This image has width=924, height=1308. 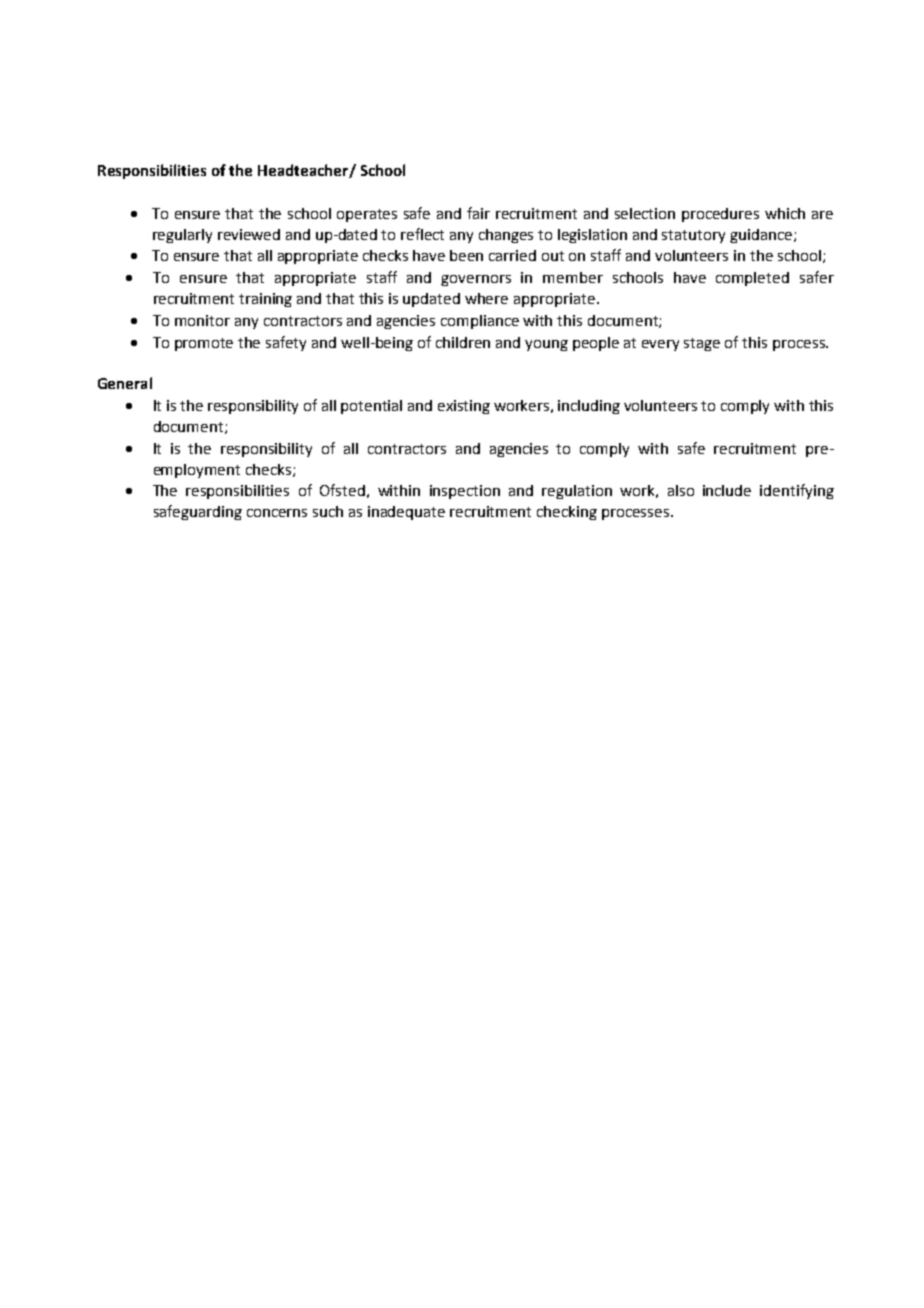 What do you see at coordinates (204, 344) in the image?
I see `promote` at bounding box center [204, 344].
